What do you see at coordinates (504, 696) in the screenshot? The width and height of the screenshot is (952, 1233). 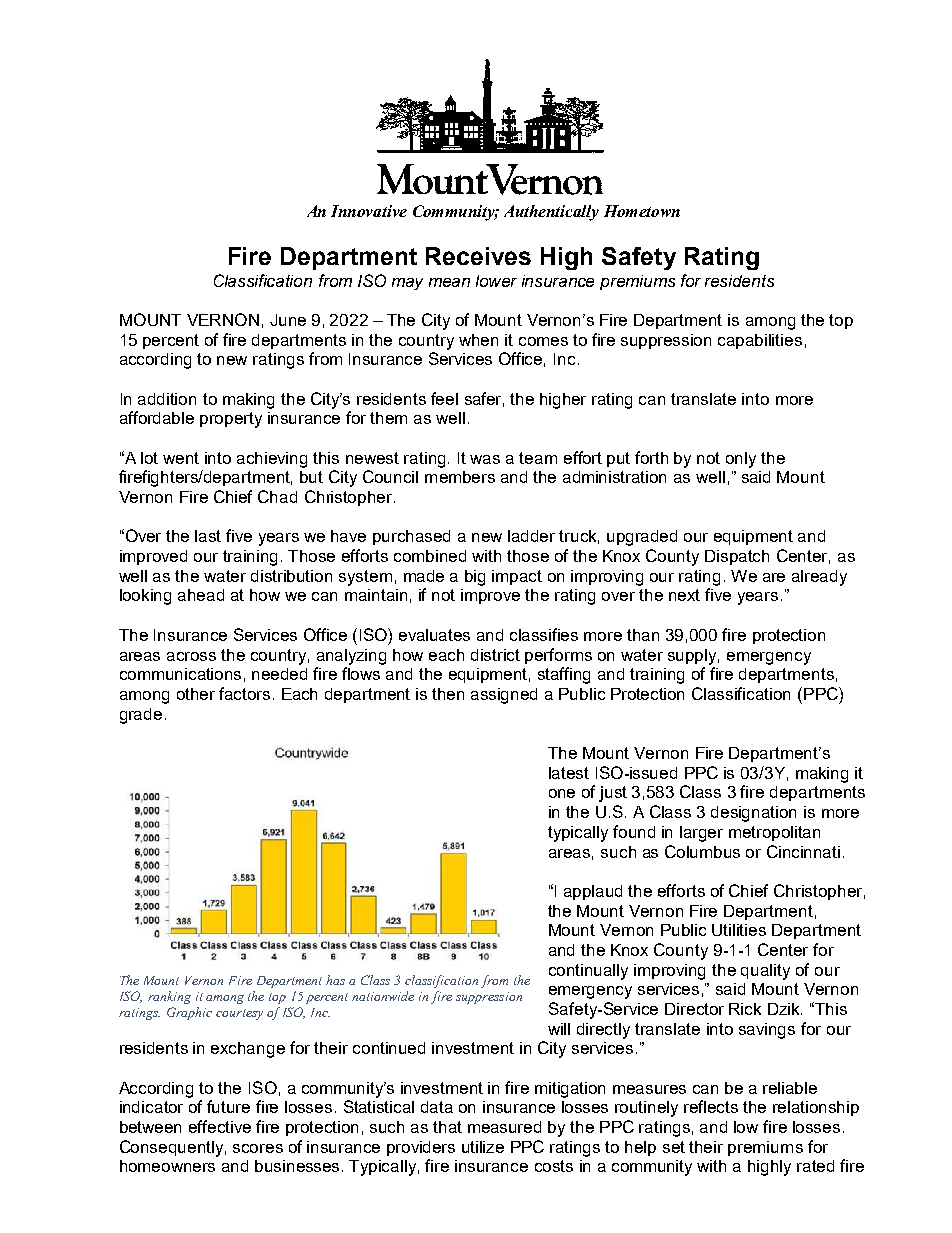 I see `assigned` at bounding box center [504, 696].
